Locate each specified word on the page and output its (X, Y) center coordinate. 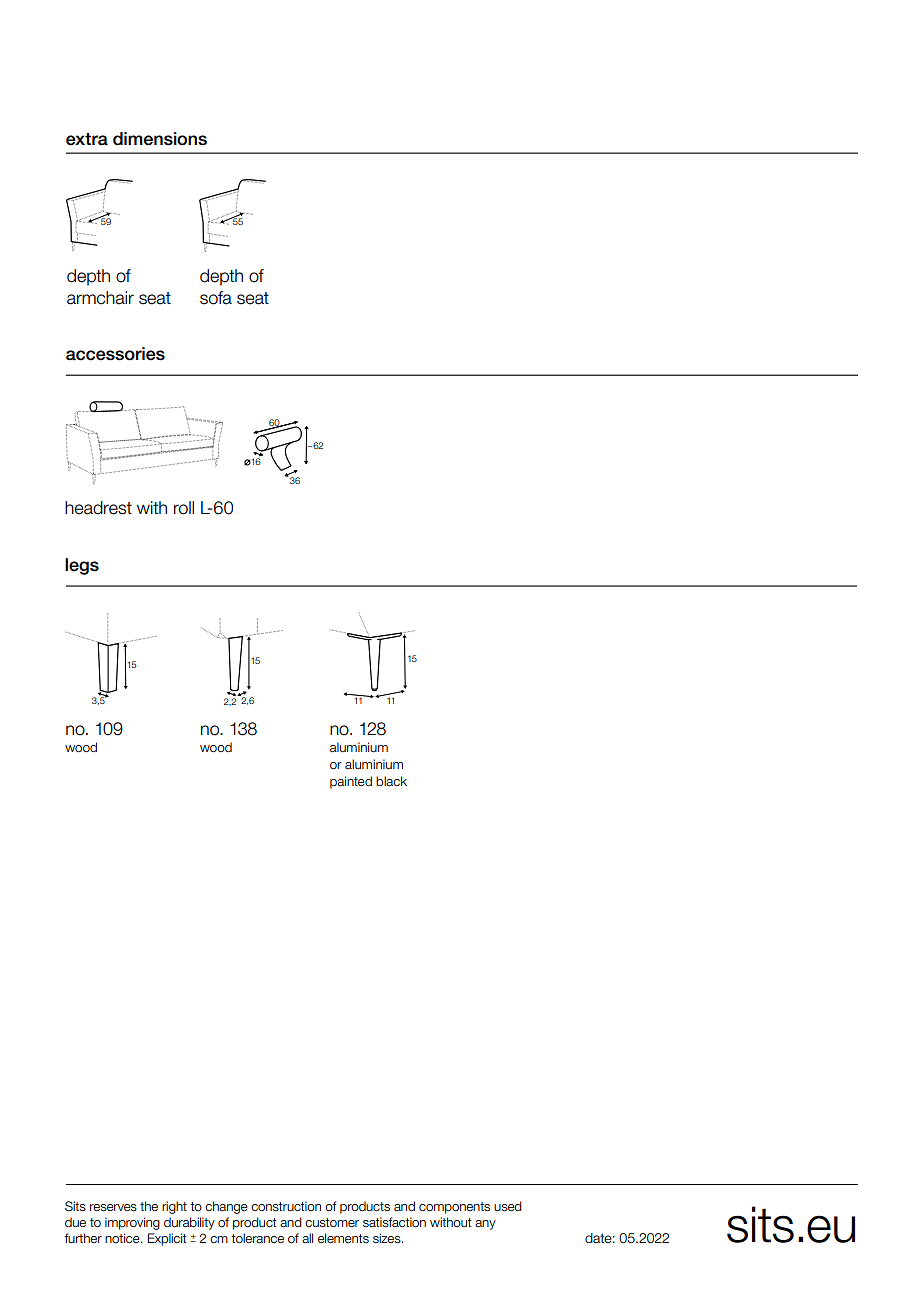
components (454, 1208)
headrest (98, 508)
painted (351, 782)
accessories (115, 354)
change (226, 1207)
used (508, 1206)
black (391, 781)
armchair (100, 298)
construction (286, 1206)
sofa (216, 298)
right (174, 1207)
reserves (113, 1207)
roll (184, 508)
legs (82, 566)
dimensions (160, 139)
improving (132, 1223)
